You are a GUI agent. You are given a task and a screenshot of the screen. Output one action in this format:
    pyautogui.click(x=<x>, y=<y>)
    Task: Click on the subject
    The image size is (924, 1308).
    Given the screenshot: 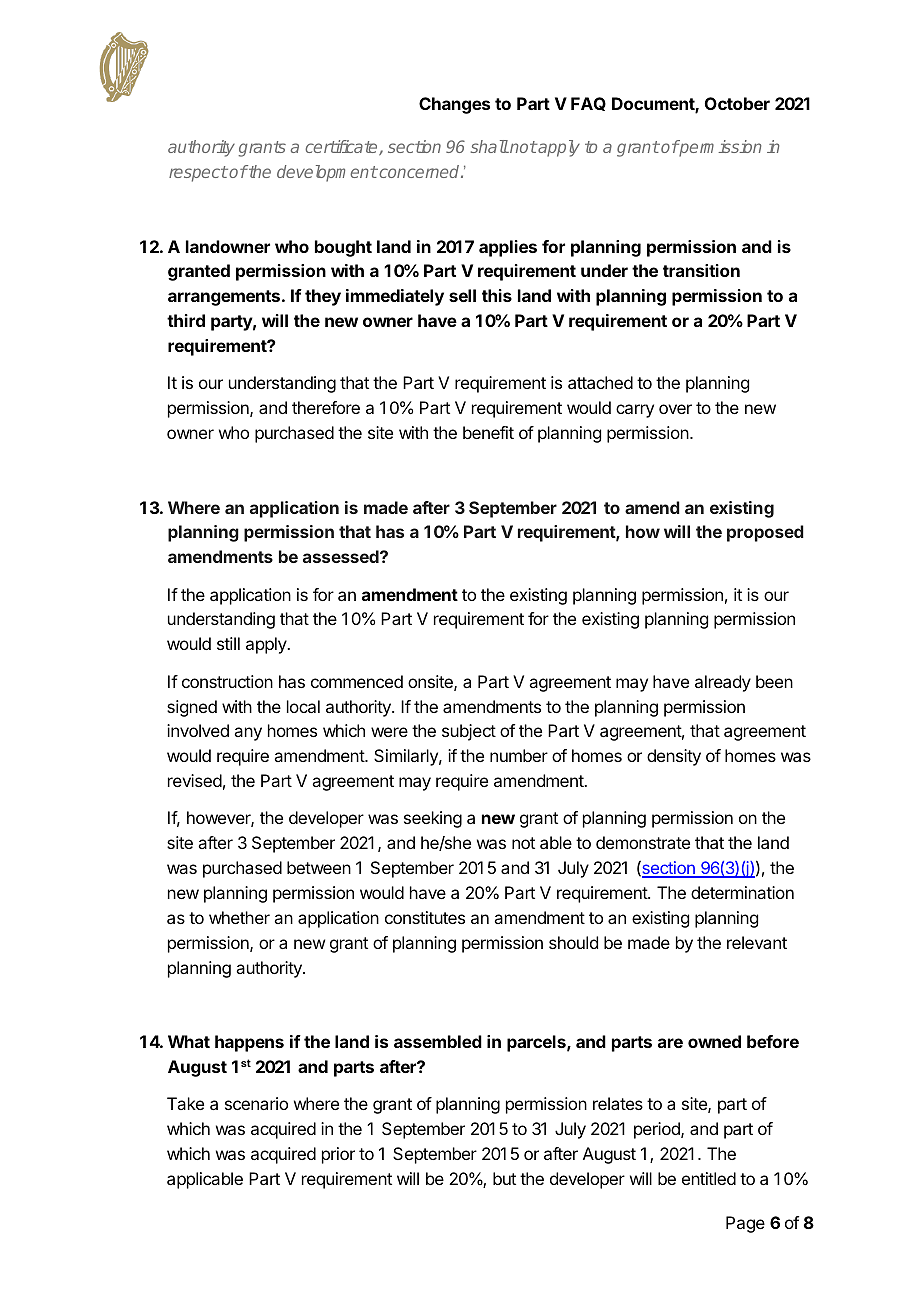 What is the action you would take?
    pyautogui.click(x=469, y=732)
